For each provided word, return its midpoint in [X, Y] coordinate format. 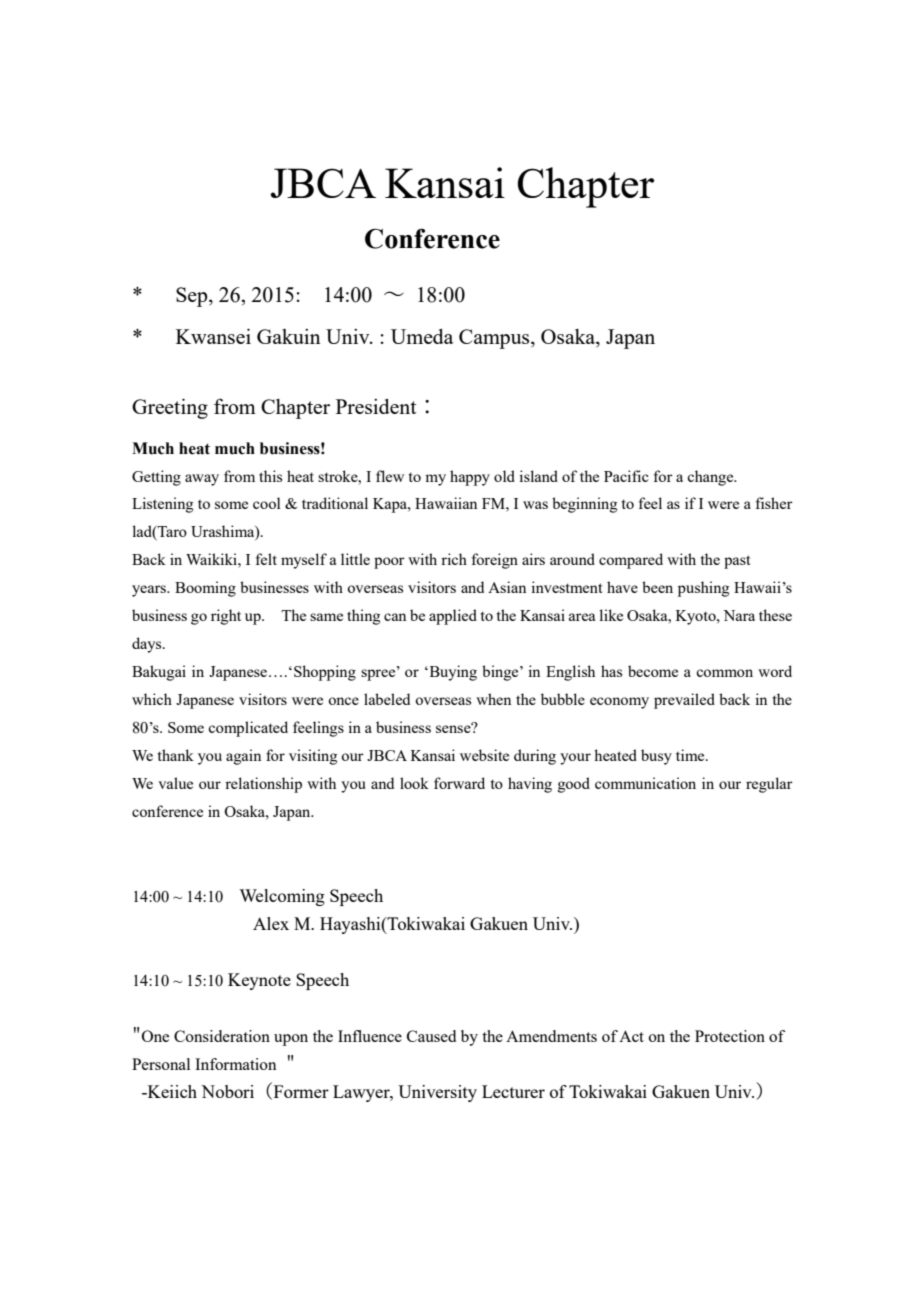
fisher [774, 503]
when [493, 699]
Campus [495, 339]
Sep [193, 297]
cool [267, 503]
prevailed [684, 701]
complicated [248, 729]
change [711, 478]
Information [235, 1064]
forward [459, 783]
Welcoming [282, 897]
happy [470, 478]
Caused [431, 1036]
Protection [730, 1036]
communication [645, 783]
